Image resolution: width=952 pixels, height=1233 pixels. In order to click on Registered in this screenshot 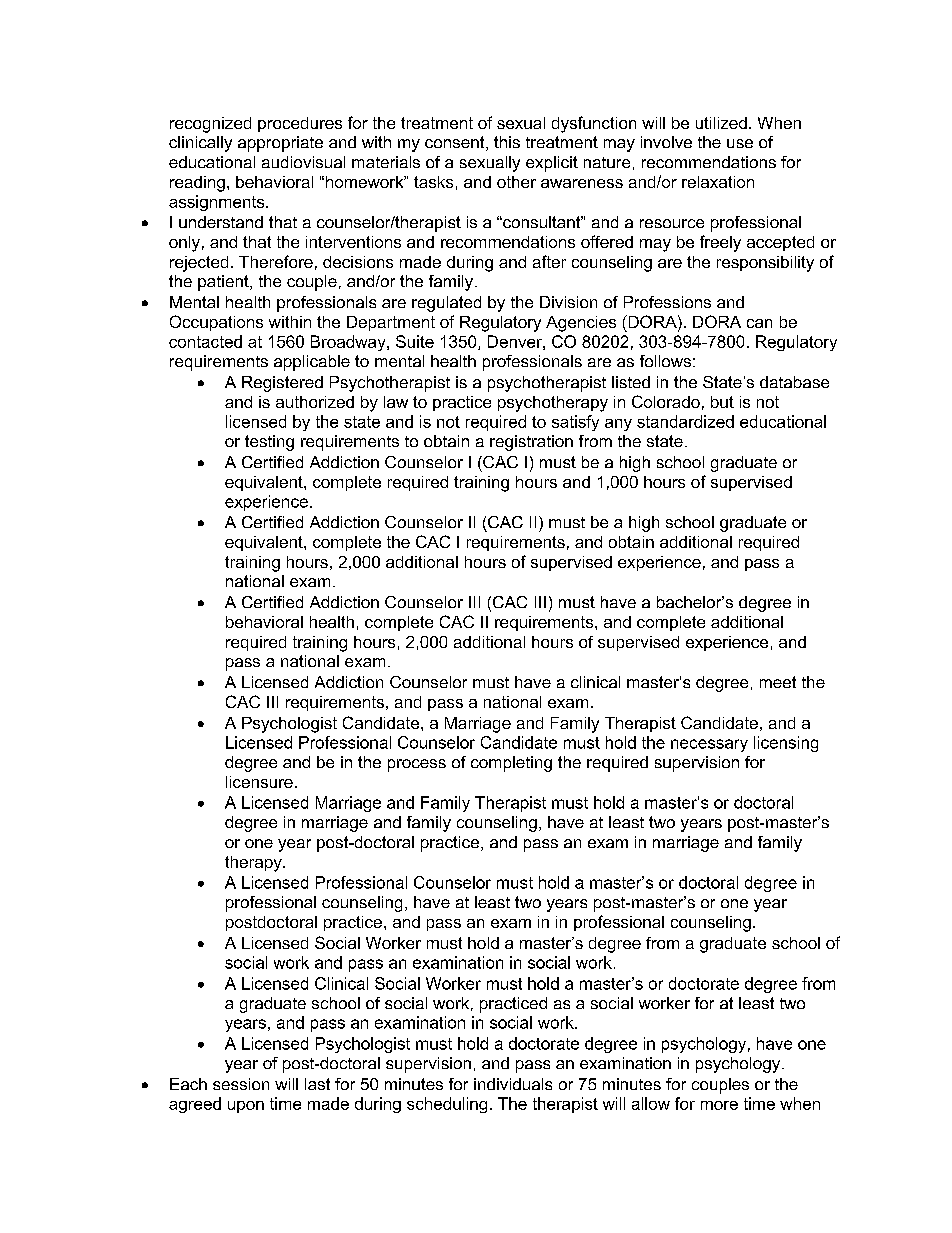, I will do `click(282, 384)`.
